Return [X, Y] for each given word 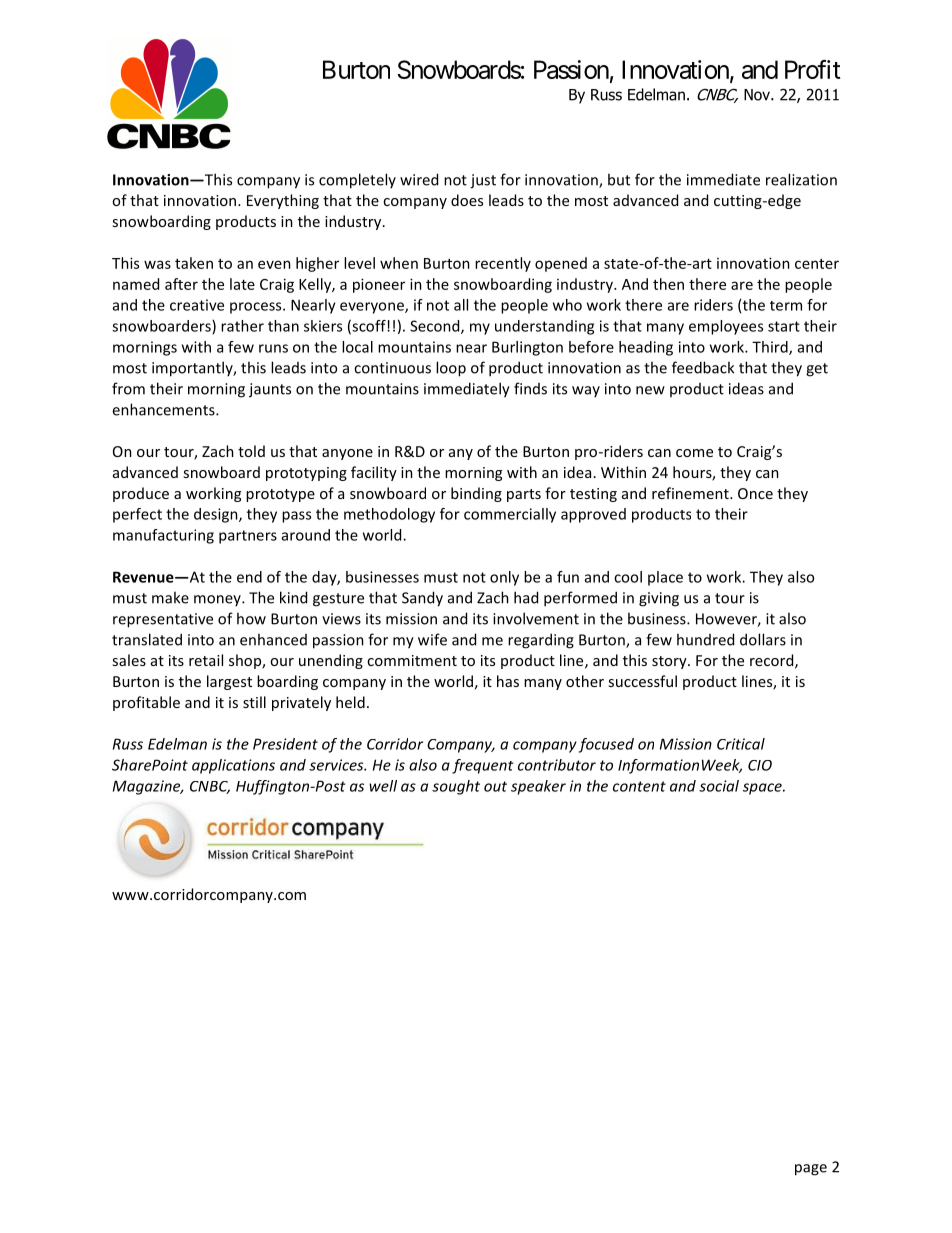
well [383, 786]
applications [233, 766]
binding [476, 494]
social [719, 786]
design [217, 515]
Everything [283, 201]
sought [456, 787]
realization [801, 179]
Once [755, 493]
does [467, 200]
